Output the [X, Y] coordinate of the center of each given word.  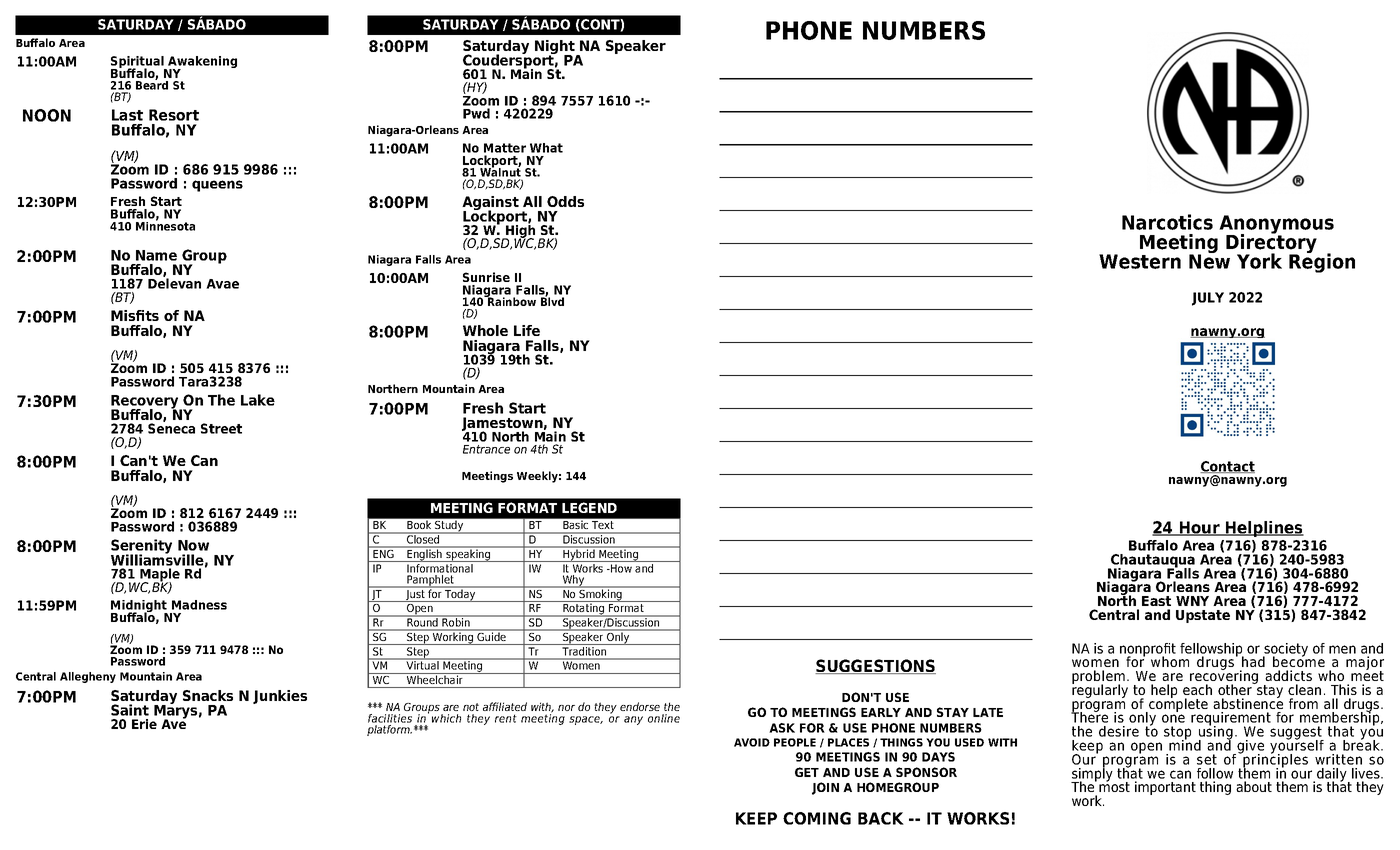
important [1165, 788]
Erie [144, 724]
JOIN [825, 788]
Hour [1200, 528]
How [620, 568]
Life [527, 330]
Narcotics [1167, 222]
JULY [1208, 299]
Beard [152, 84]
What [546, 148]
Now [193, 545]
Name [156, 255]
